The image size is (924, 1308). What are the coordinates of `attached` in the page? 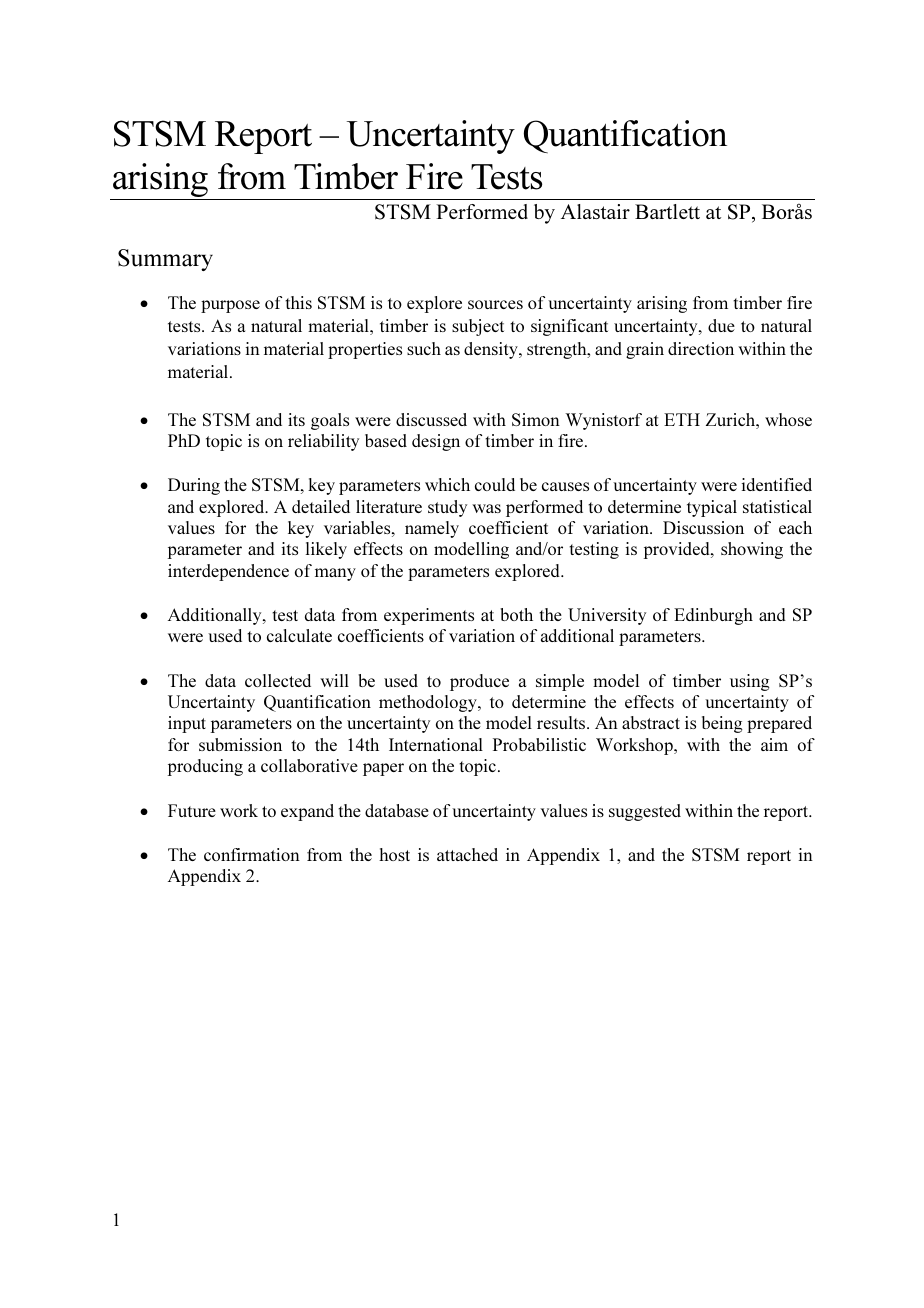 It's located at (467, 854).
